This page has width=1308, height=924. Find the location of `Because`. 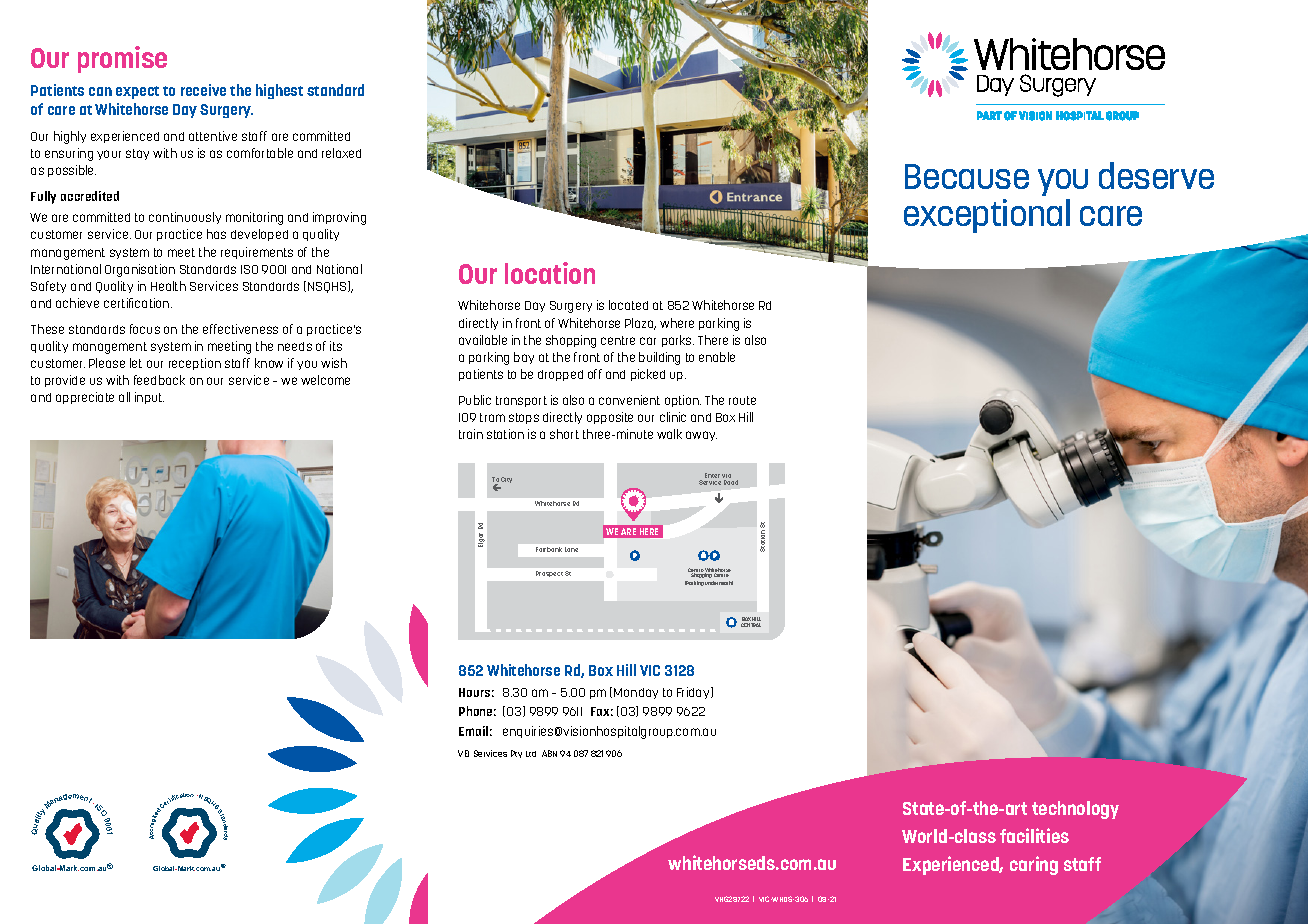

Because is located at coordinates (967, 176).
